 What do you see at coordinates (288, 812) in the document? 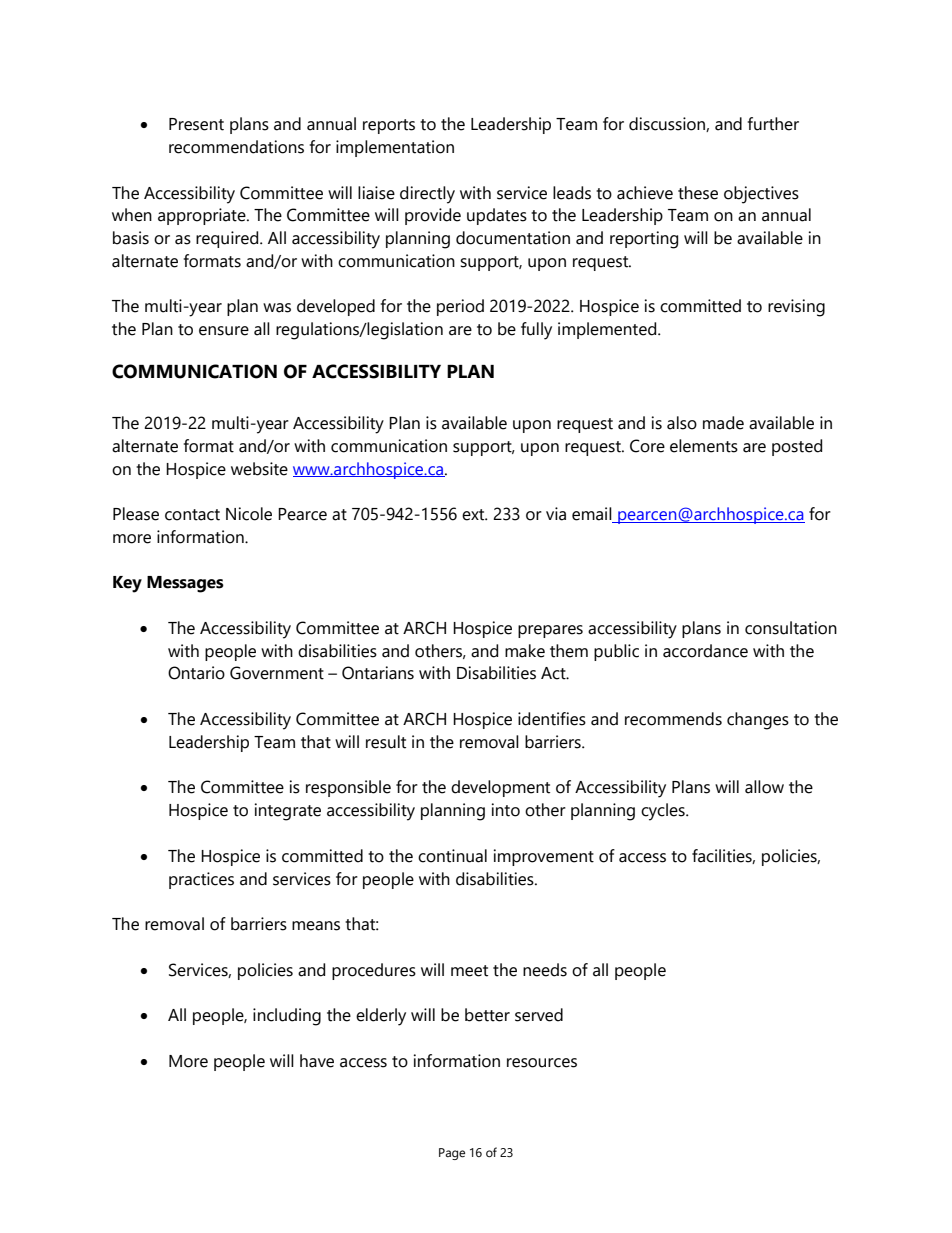
I see `integrate` at bounding box center [288, 812].
